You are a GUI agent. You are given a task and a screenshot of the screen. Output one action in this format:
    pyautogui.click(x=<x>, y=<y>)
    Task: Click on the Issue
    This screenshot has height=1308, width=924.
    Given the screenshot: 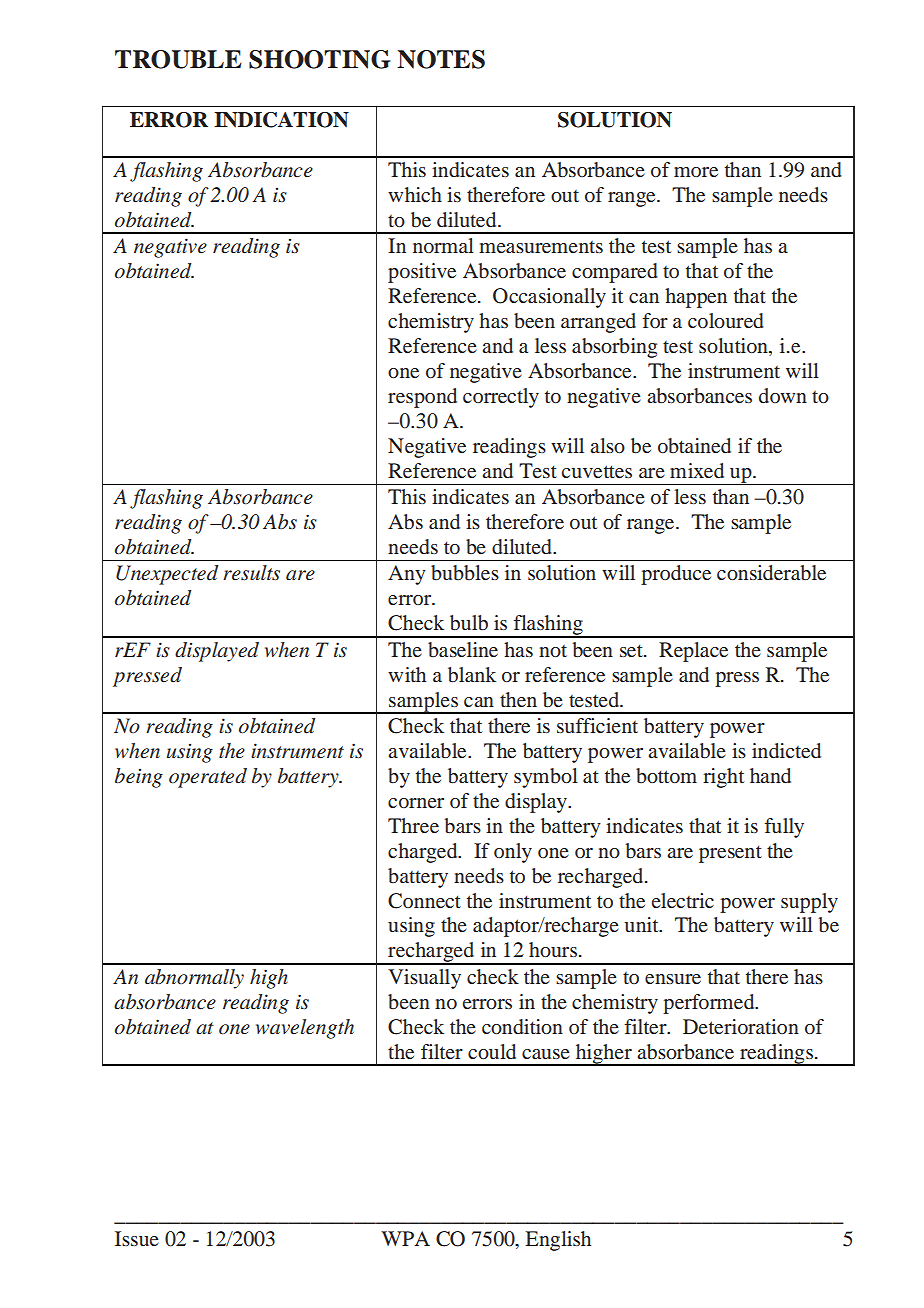 What is the action you would take?
    pyautogui.click(x=137, y=1238)
